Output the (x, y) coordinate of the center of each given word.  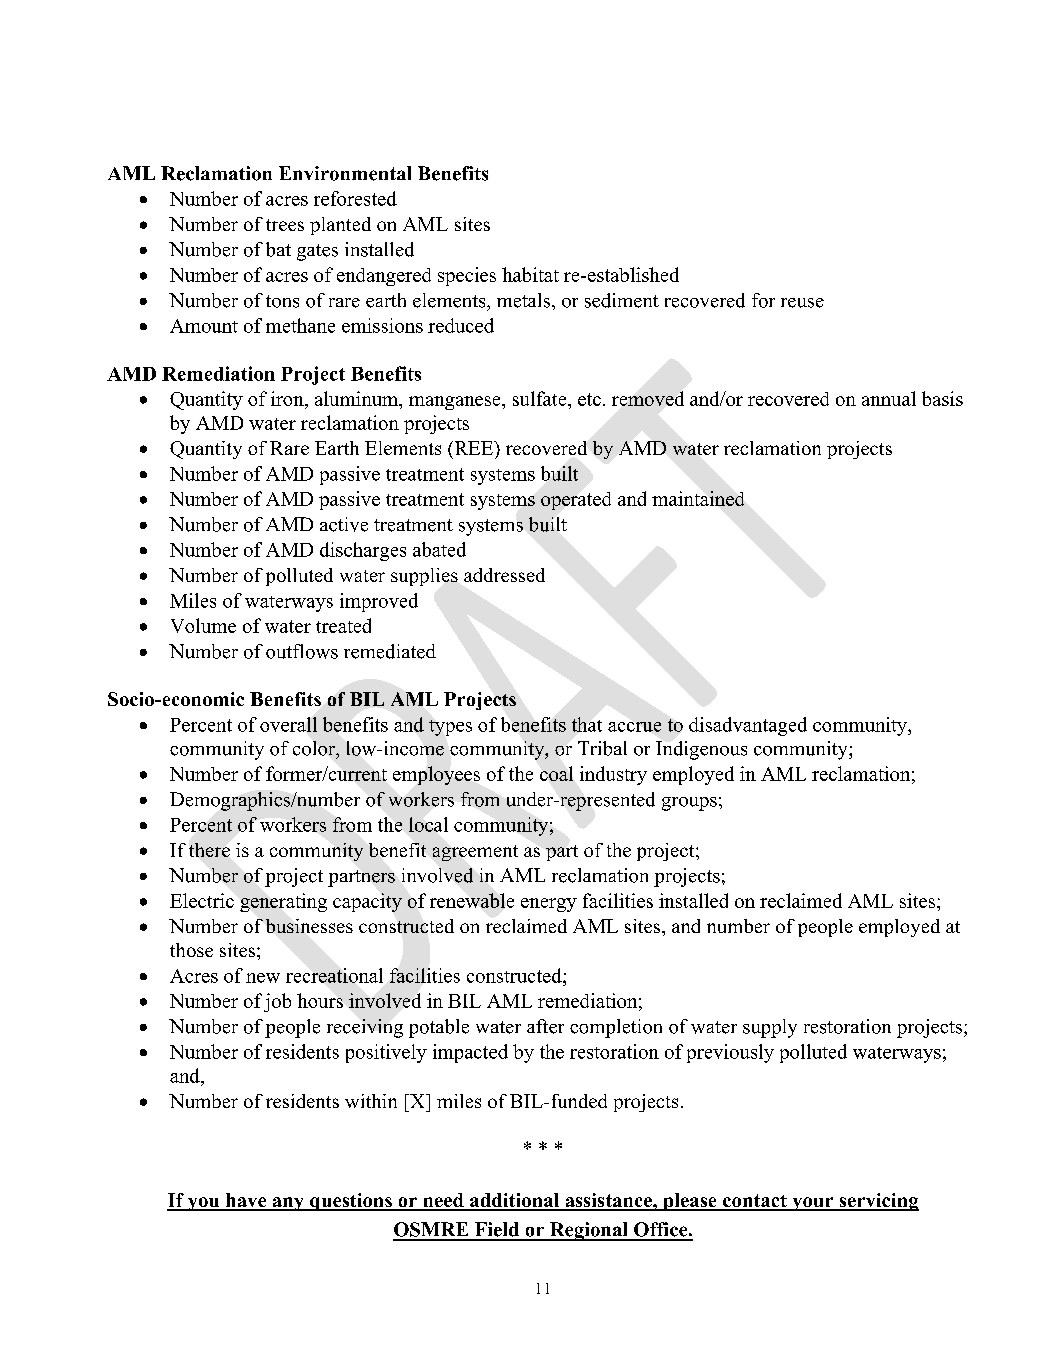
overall (288, 724)
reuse (802, 303)
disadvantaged (748, 726)
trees (285, 225)
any (288, 1204)
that (587, 724)
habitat (530, 274)
